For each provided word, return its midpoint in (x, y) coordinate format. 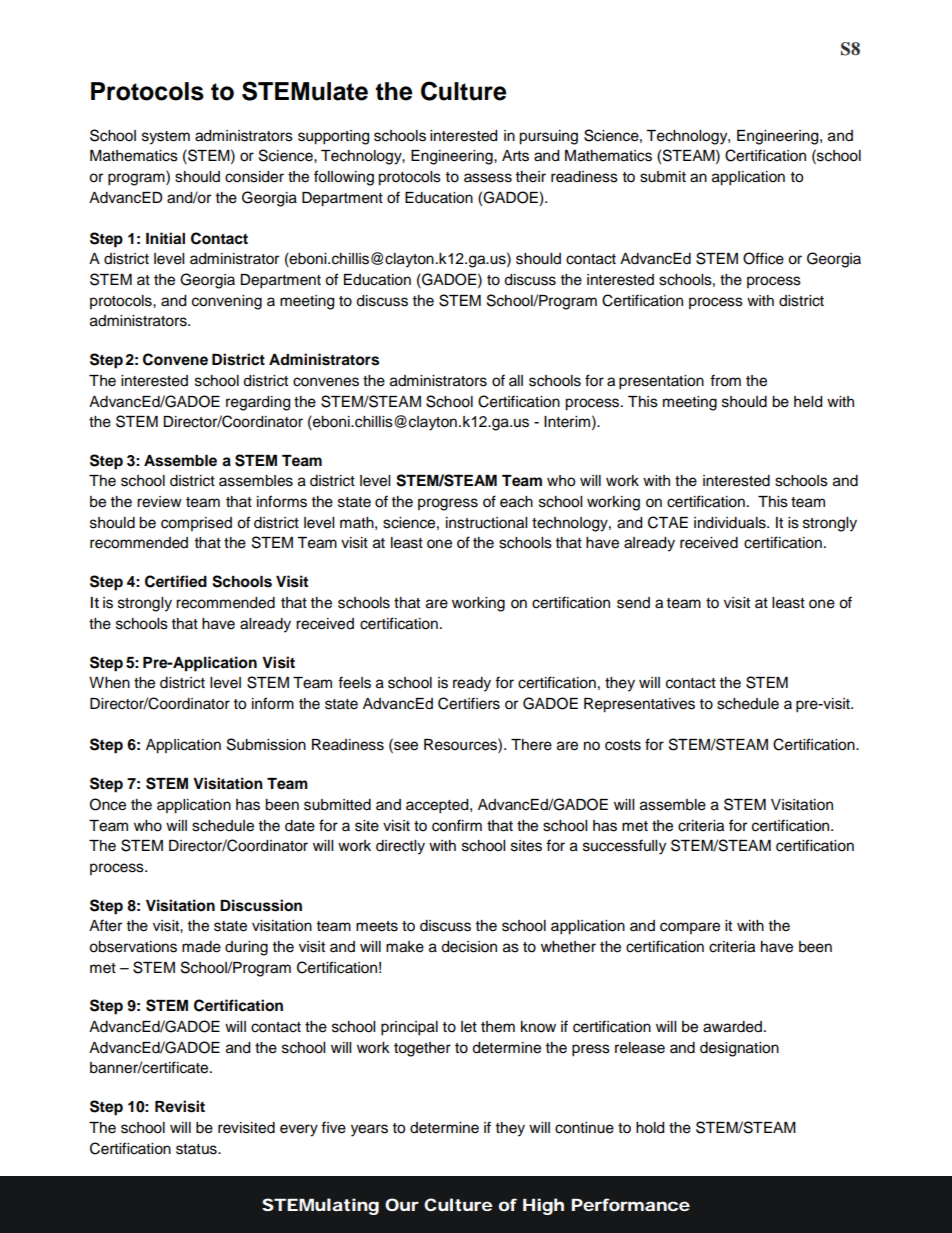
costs (623, 745)
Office (763, 258)
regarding (258, 403)
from (725, 380)
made (201, 947)
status (197, 1149)
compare (690, 928)
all (516, 380)
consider (254, 177)
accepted (438, 806)
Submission (266, 744)
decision (469, 947)
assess (488, 178)
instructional (486, 523)
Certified (176, 581)
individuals (731, 523)
